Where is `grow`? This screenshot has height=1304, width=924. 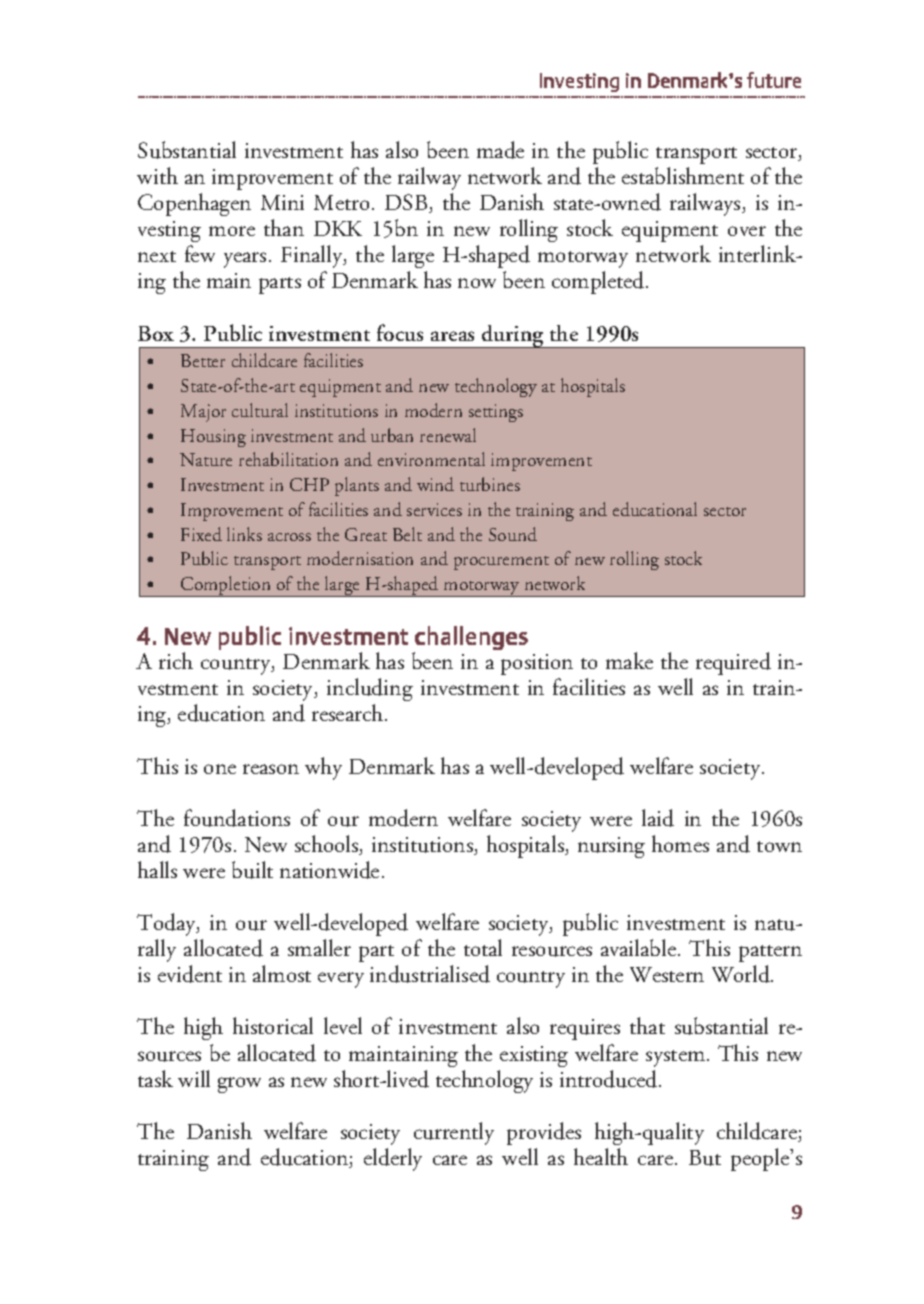 grow is located at coordinates (239, 1085).
